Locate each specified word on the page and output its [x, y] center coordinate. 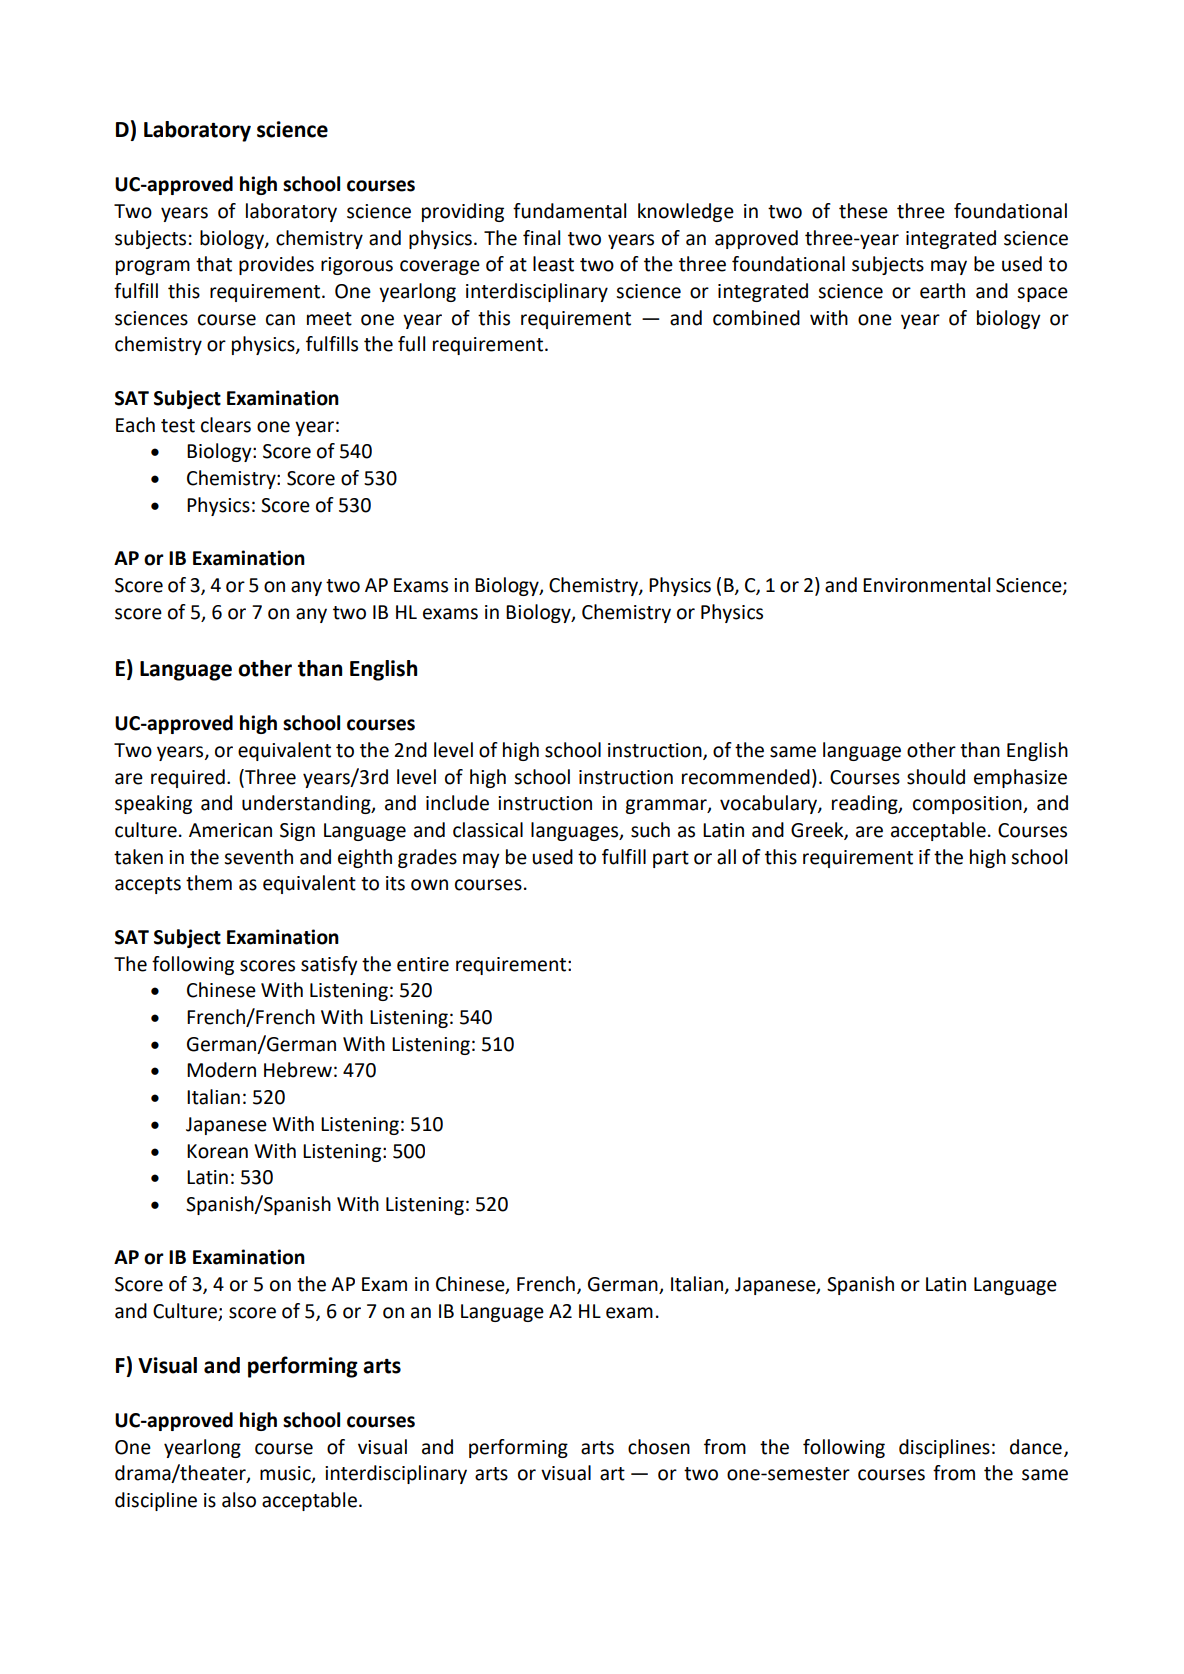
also [239, 1500]
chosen [659, 1447]
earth [942, 291]
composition [968, 805]
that [214, 264]
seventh [258, 857]
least [553, 264]
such [650, 830]
